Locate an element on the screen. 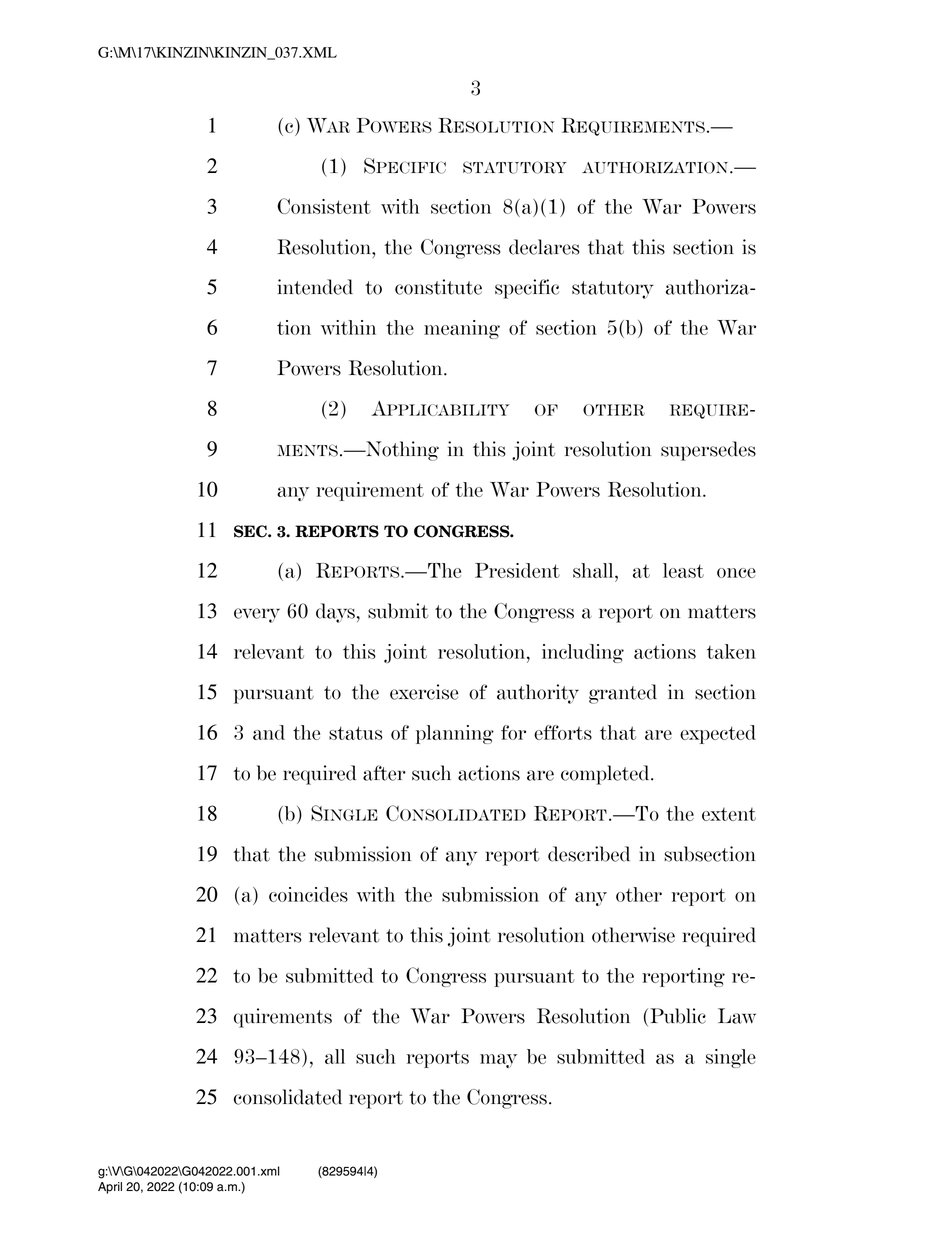  least is located at coordinates (683, 570).
